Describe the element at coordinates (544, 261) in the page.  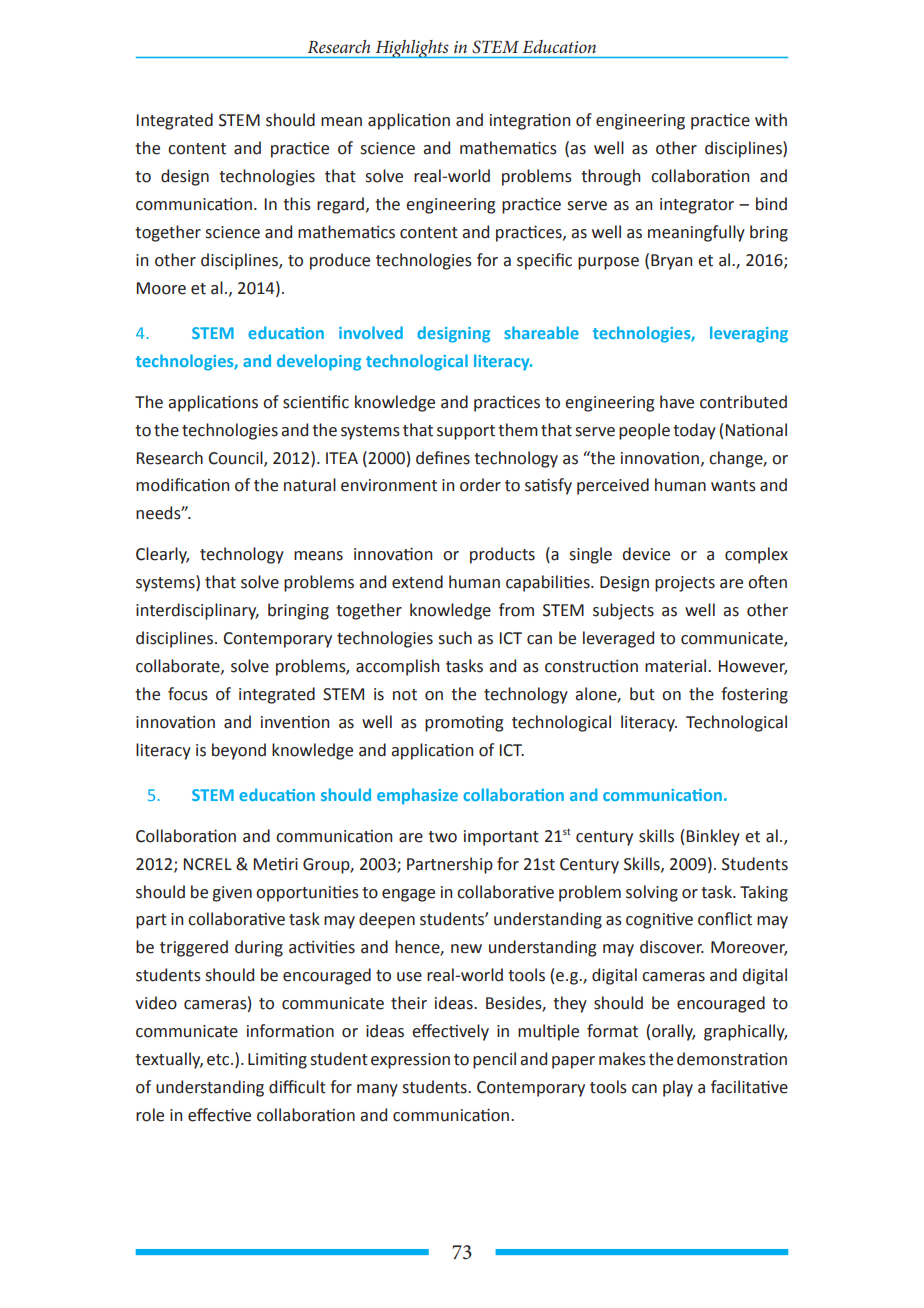
I see `specific` at that location.
